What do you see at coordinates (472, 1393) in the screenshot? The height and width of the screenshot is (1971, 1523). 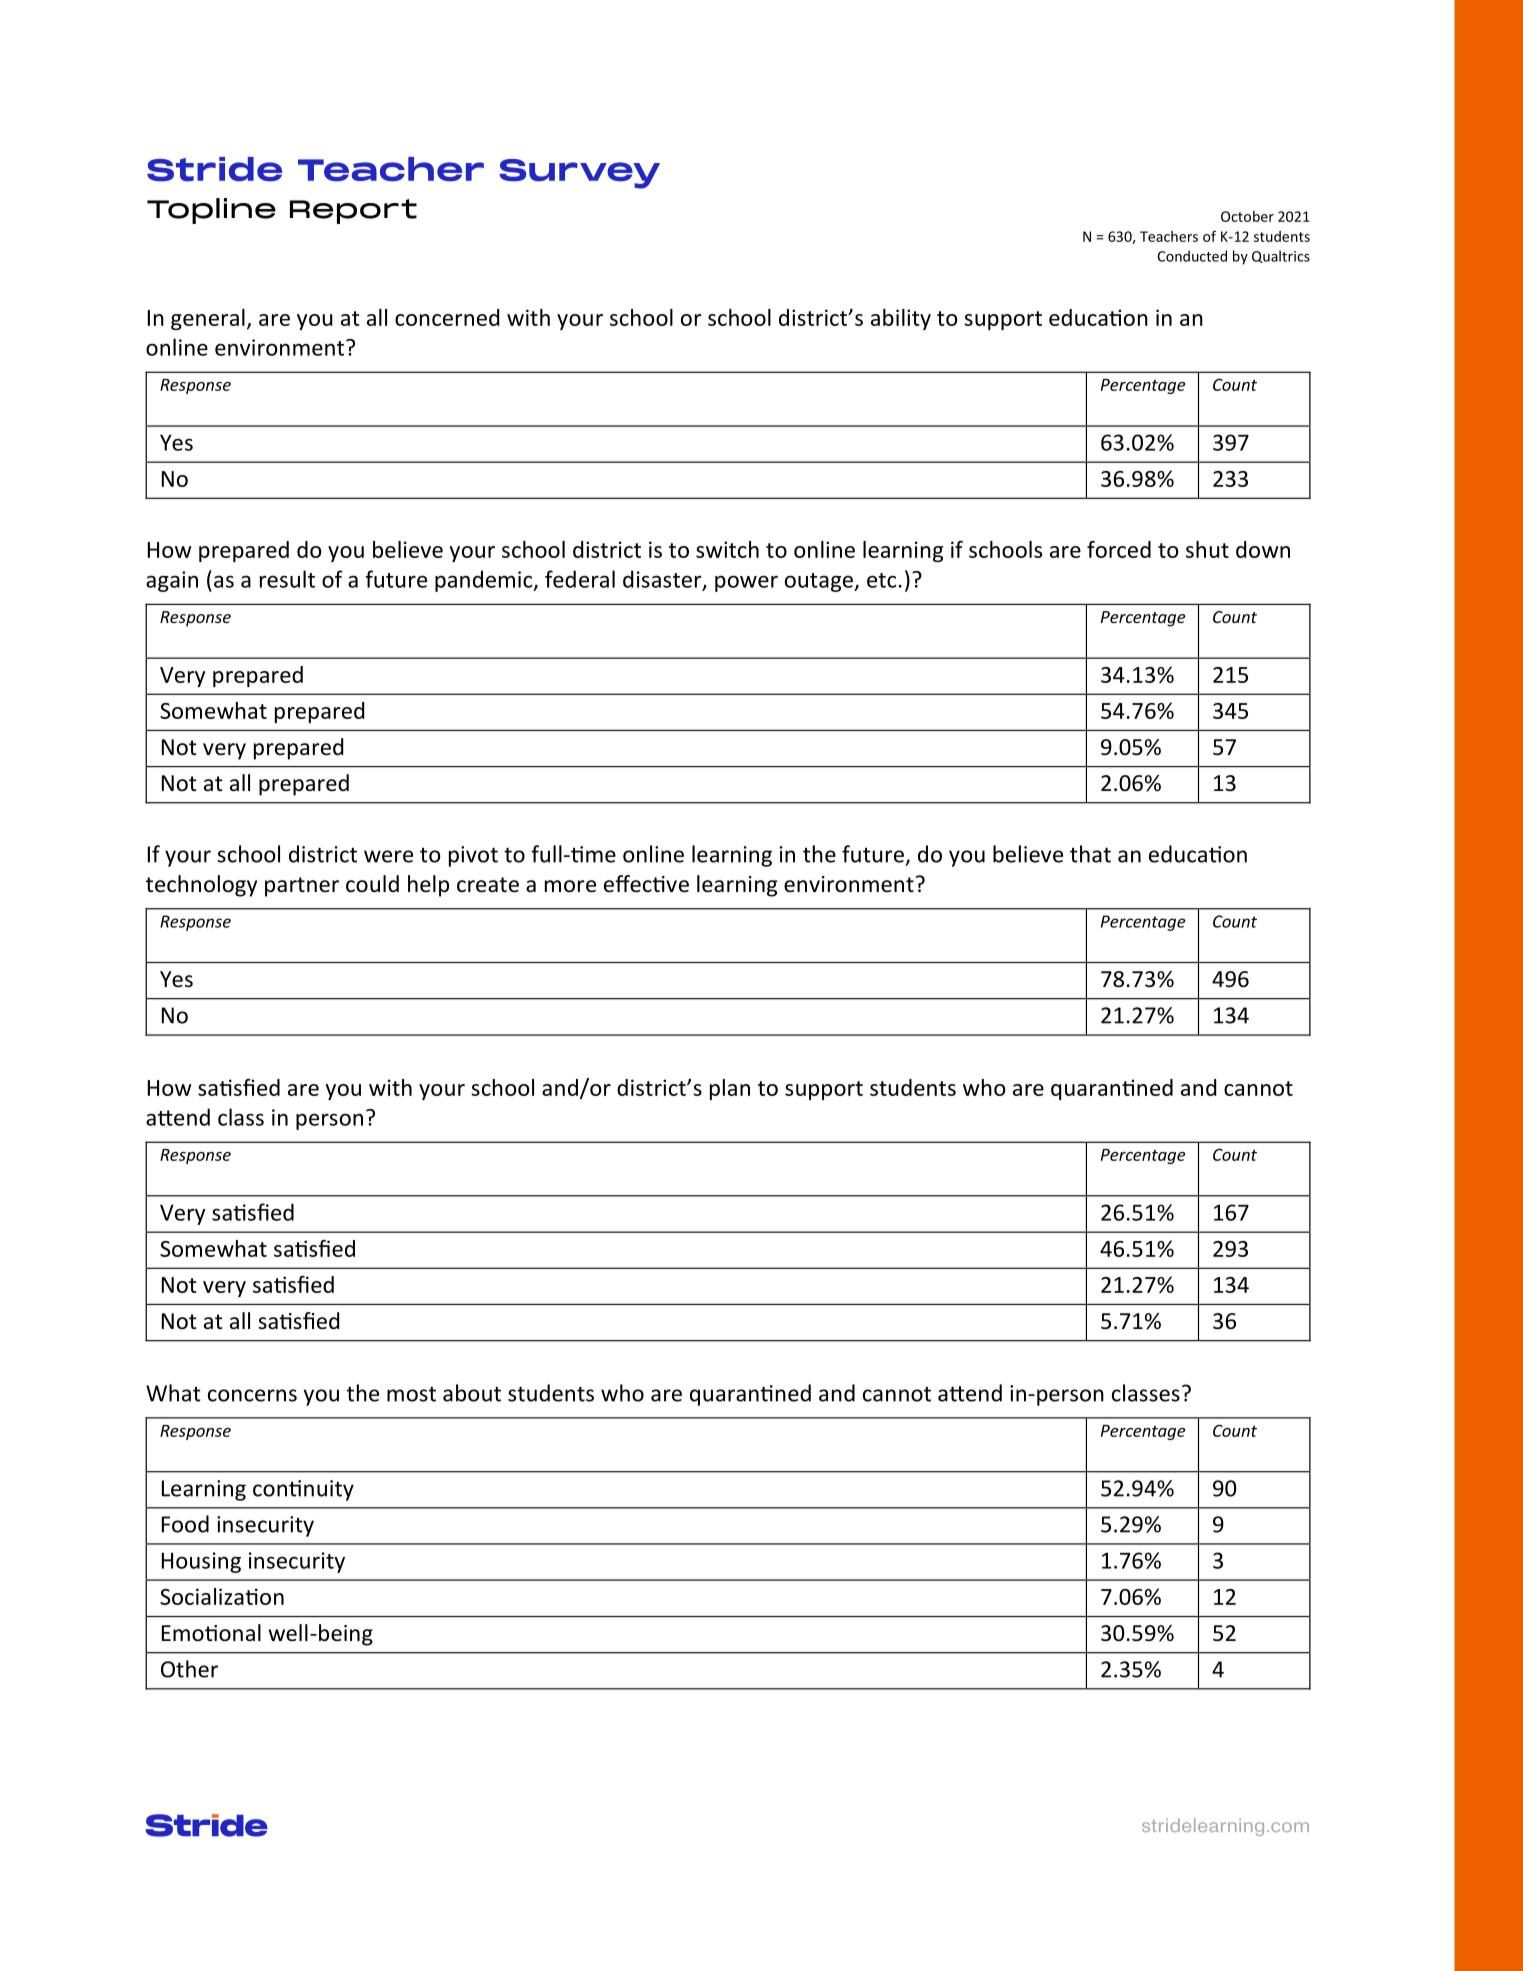 I see `about` at bounding box center [472, 1393].
